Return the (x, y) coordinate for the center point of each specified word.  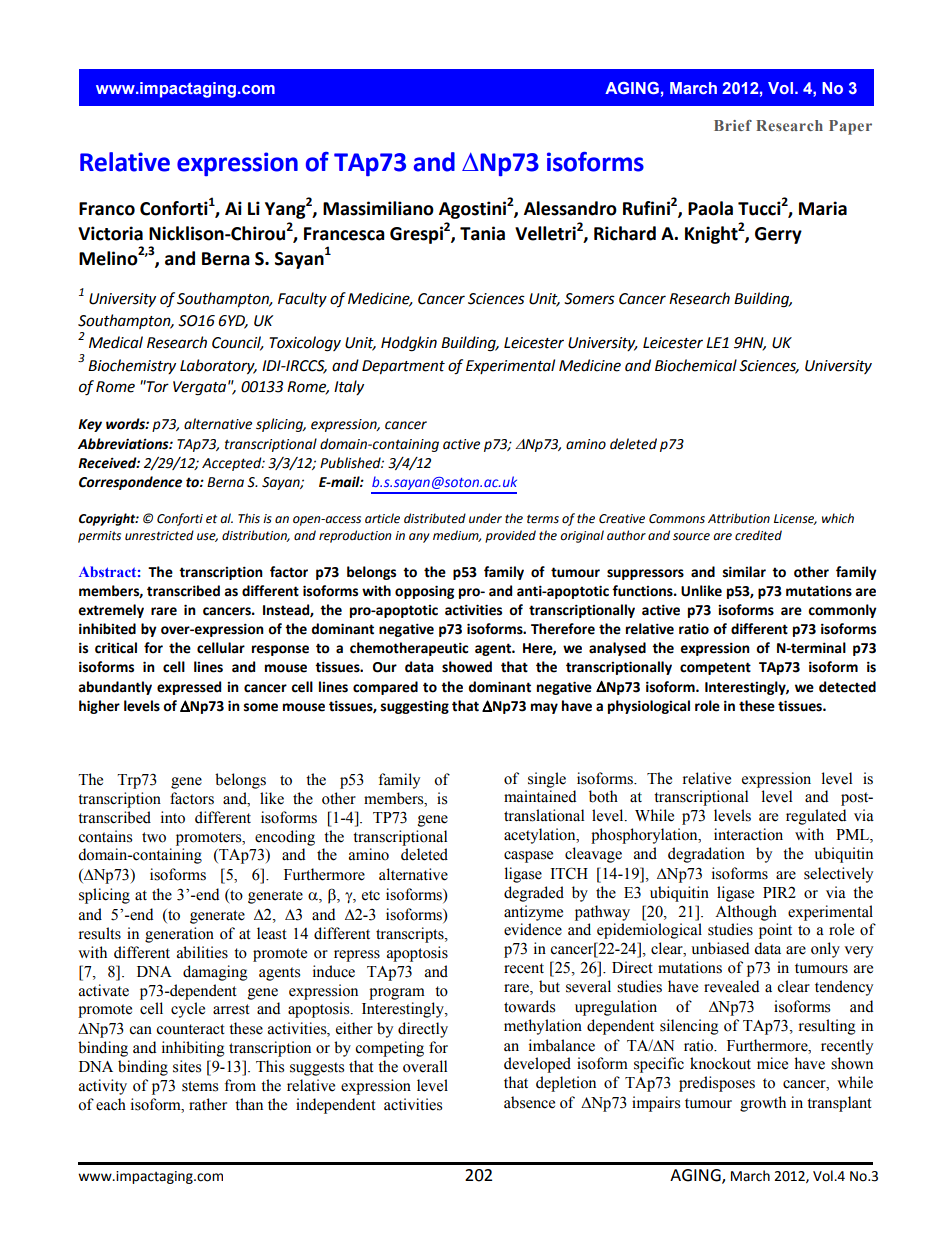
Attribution (739, 518)
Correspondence (130, 483)
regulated (816, 817)
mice (772, 1063)
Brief (733, 125)
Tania (482, 233)
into (173, 817)
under (485, 518)
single (547, 780)
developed (537, 1065)
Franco (107, 209)
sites (187, 1066)
